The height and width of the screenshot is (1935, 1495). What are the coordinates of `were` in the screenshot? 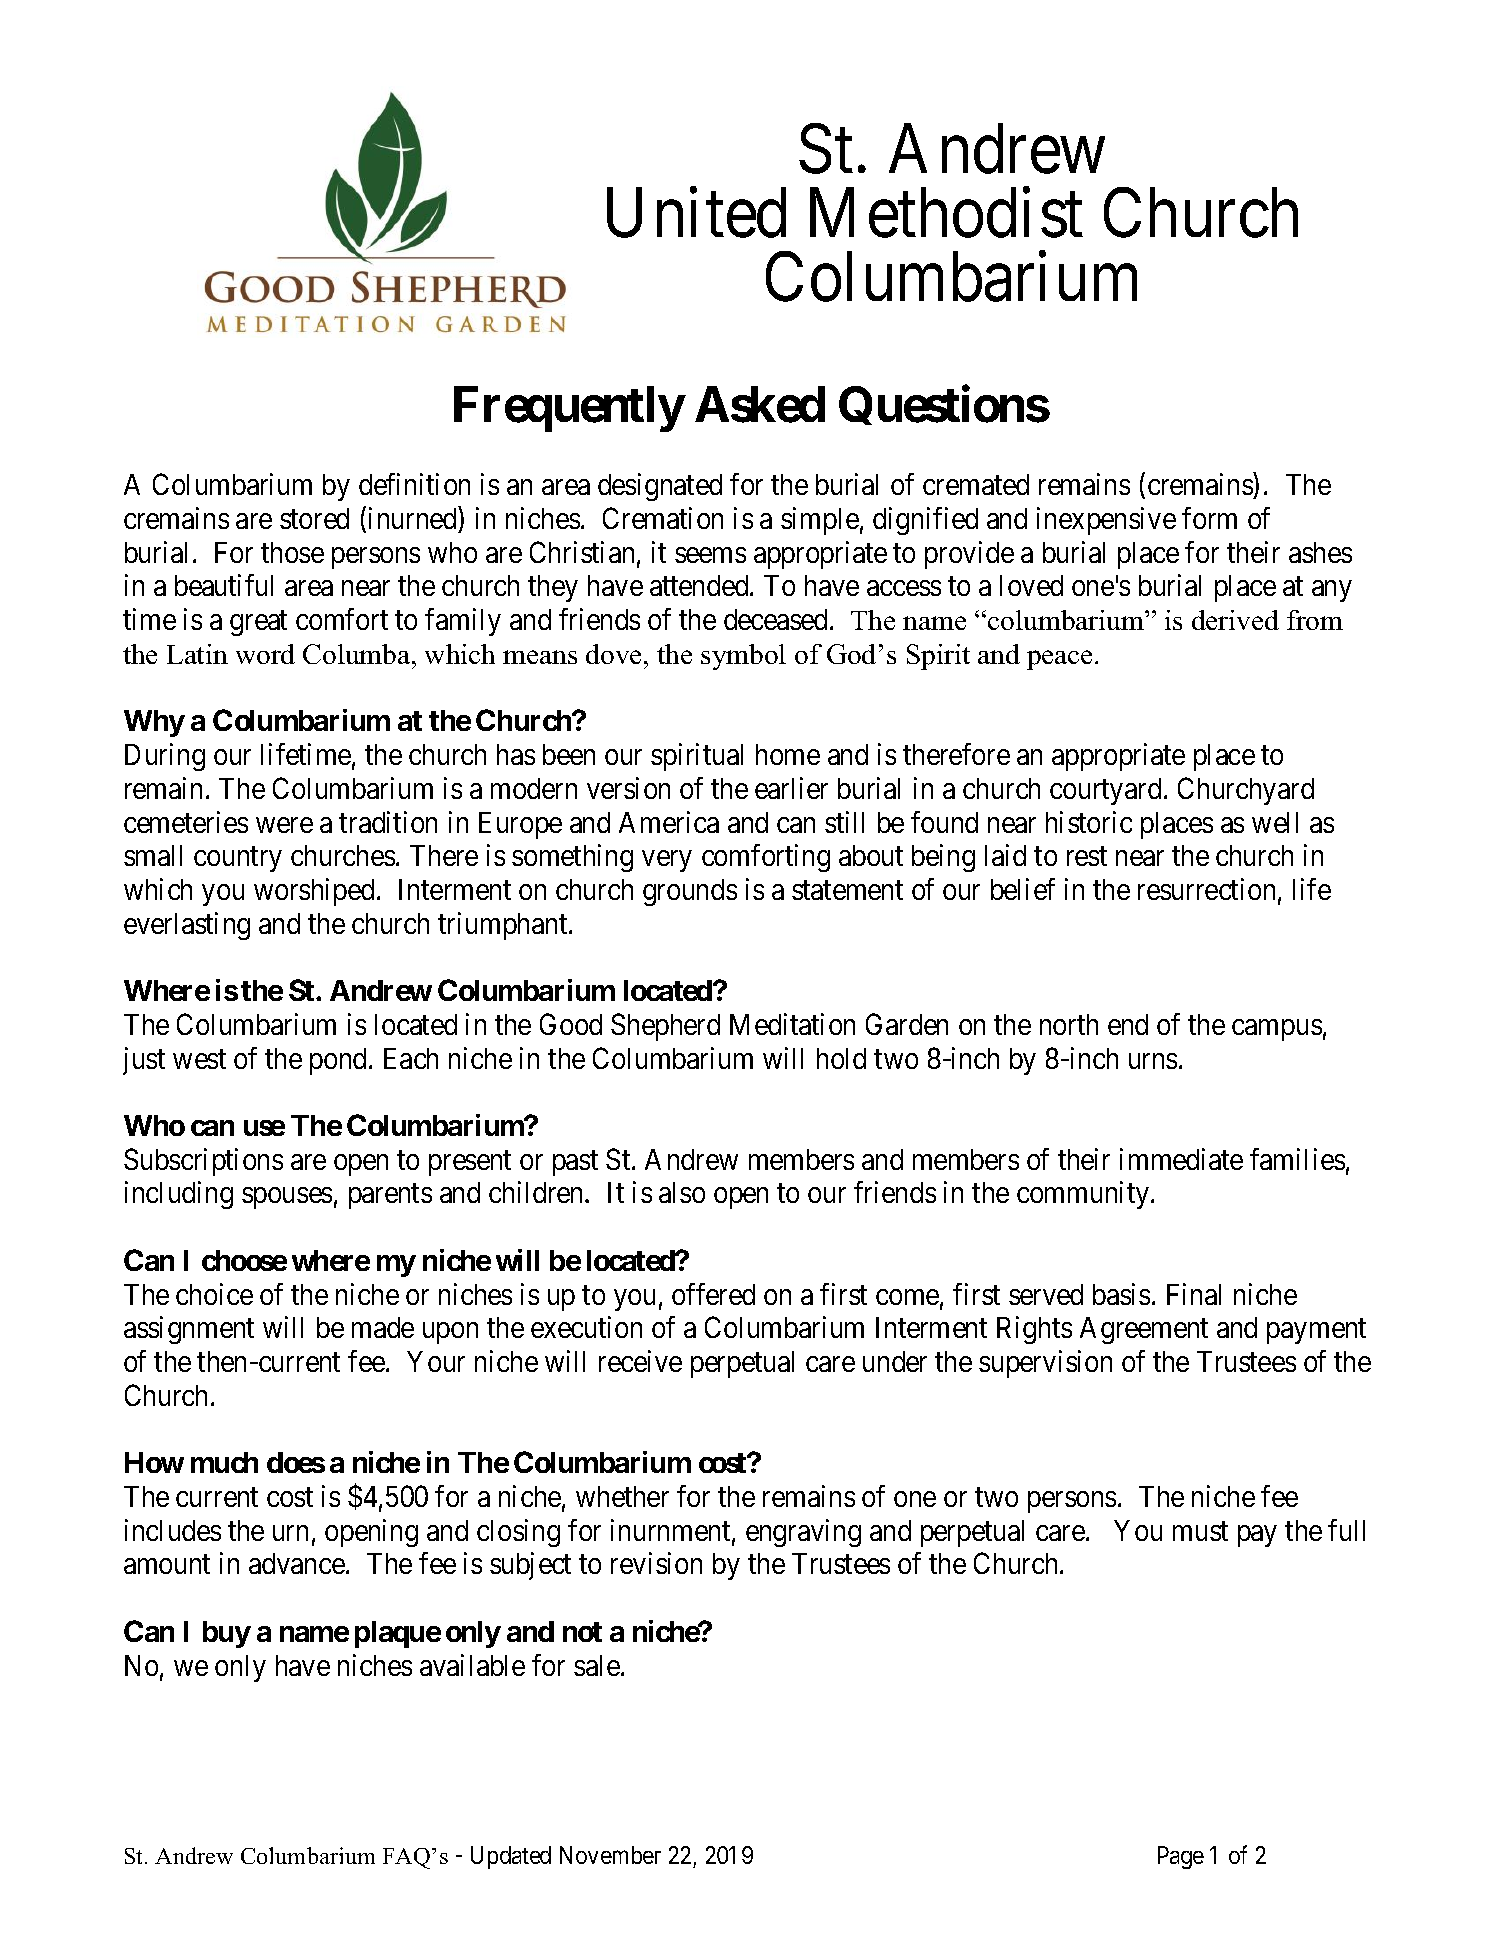 It's located at (284, 825).
